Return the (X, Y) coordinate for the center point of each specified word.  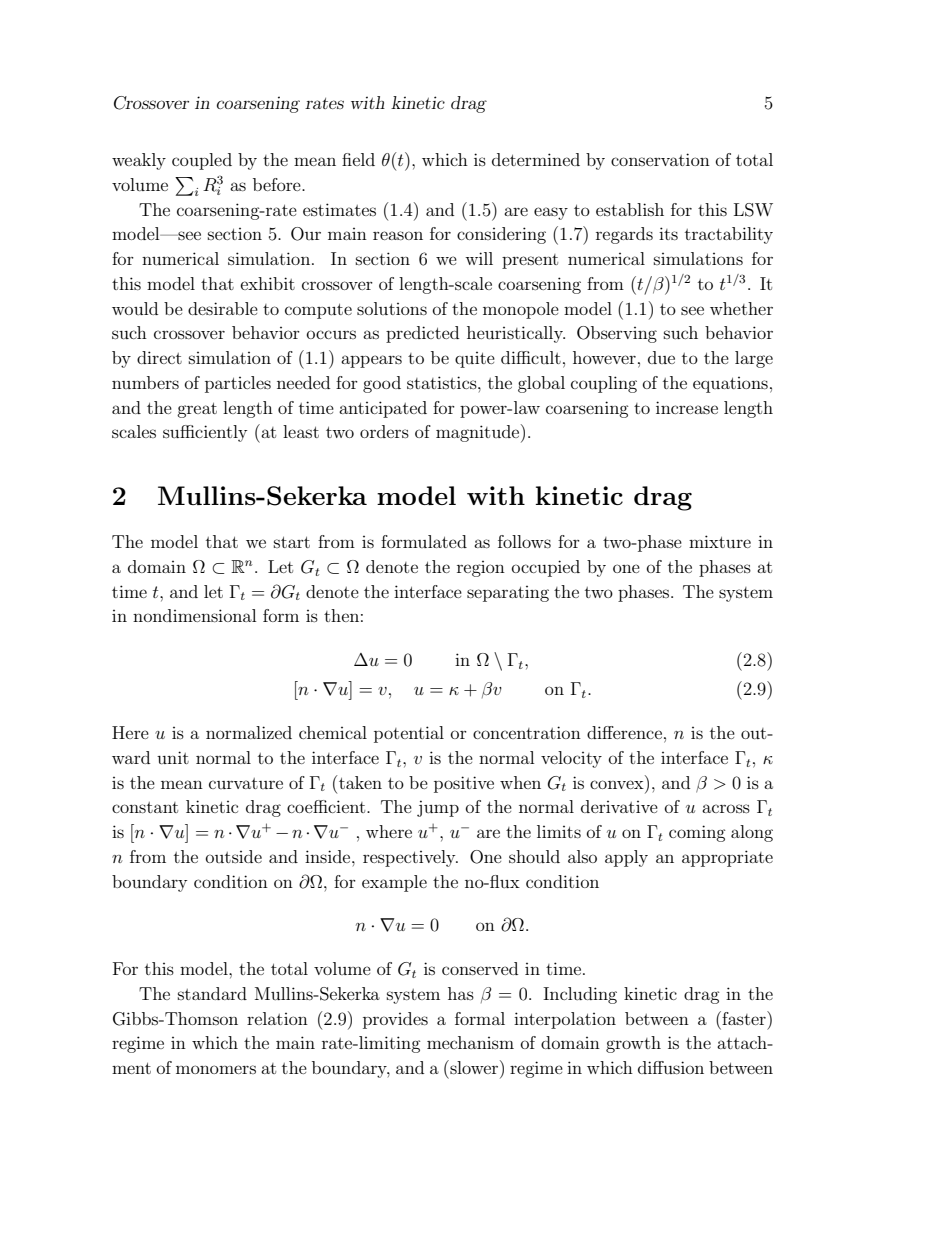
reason (398, 235)
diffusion (671, 1067)
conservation (660, 159)
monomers (216, 1069)
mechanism (470, 1042)
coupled (202, 161)
